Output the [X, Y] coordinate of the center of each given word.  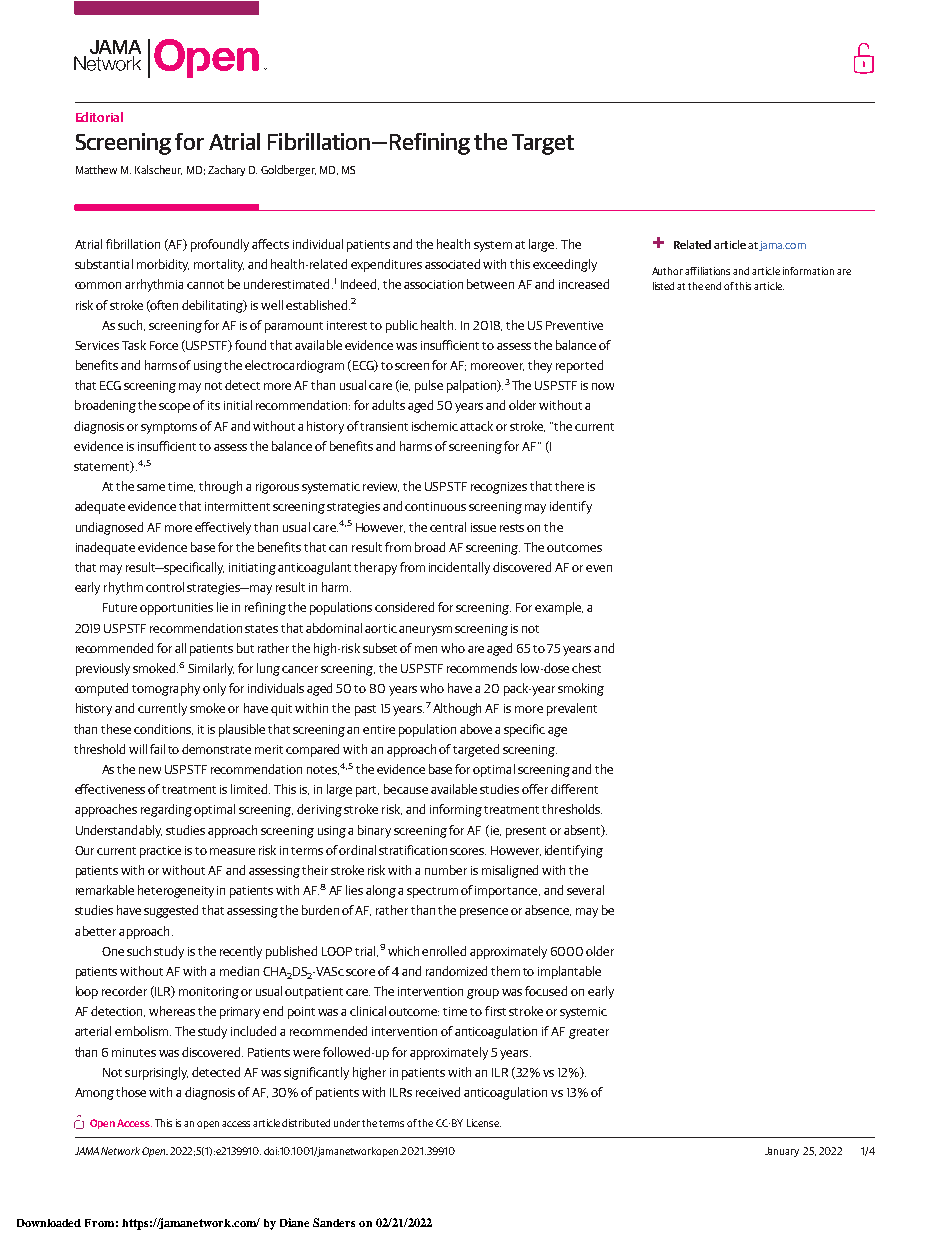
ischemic [435, 426]
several [585, 890]
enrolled [444, 951]
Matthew [96, 169]
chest [586, 668]
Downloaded [49, 1223]
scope [174, 408]
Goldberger [288, 170]
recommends [482, 668]
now [603, 386]
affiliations [707, 271]
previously [103, 669]
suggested [171, 911]
